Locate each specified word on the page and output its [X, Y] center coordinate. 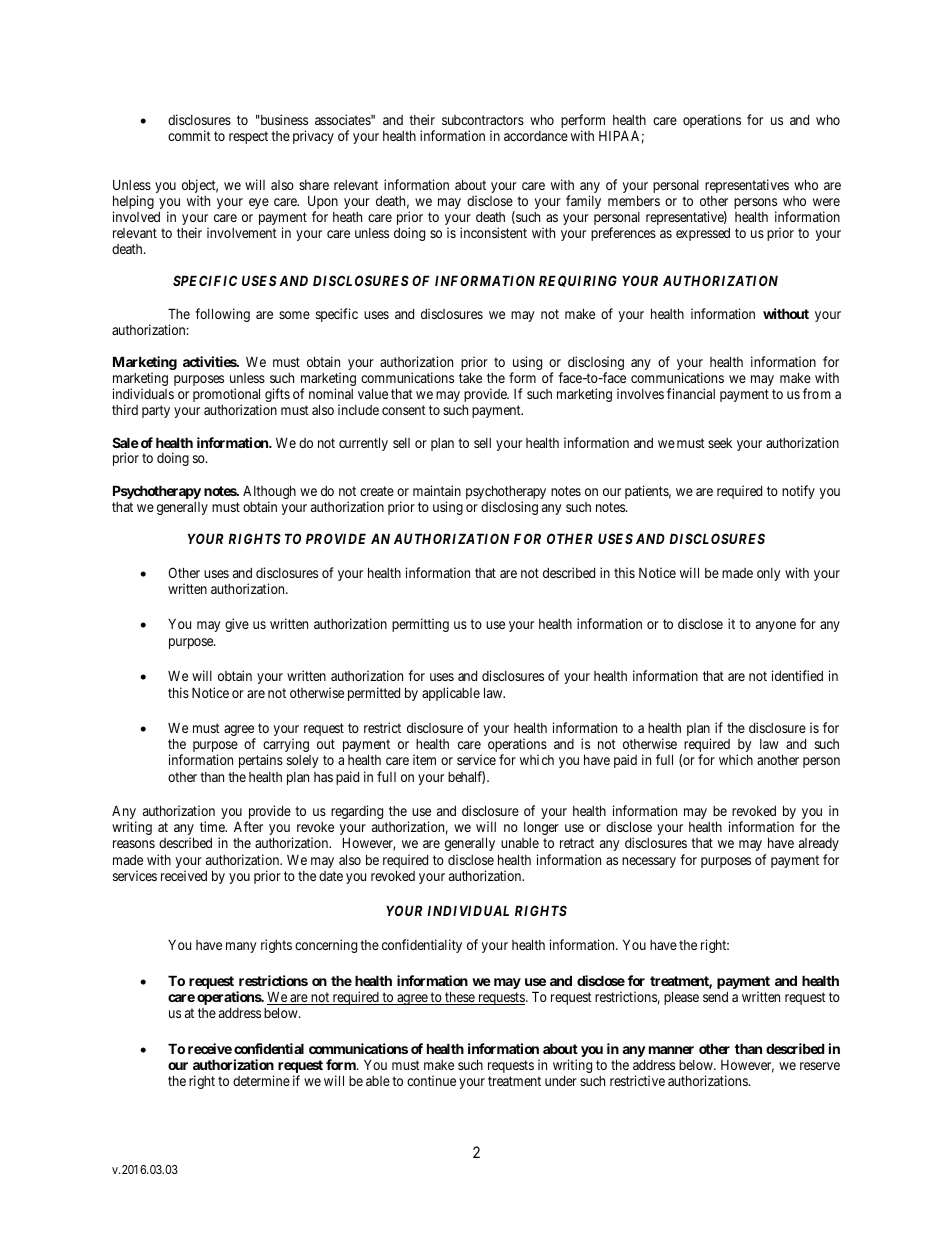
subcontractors [483, 120]
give [237, 625]
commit [189, 135]
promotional [227, 396]
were [826, 202]
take [470, 377]
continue [431, 1080]
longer [541, 828]
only [768, 574]
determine [261, 1080]
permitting [420, 625]
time [213, 826]
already [819, 844]
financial [691, 393]
